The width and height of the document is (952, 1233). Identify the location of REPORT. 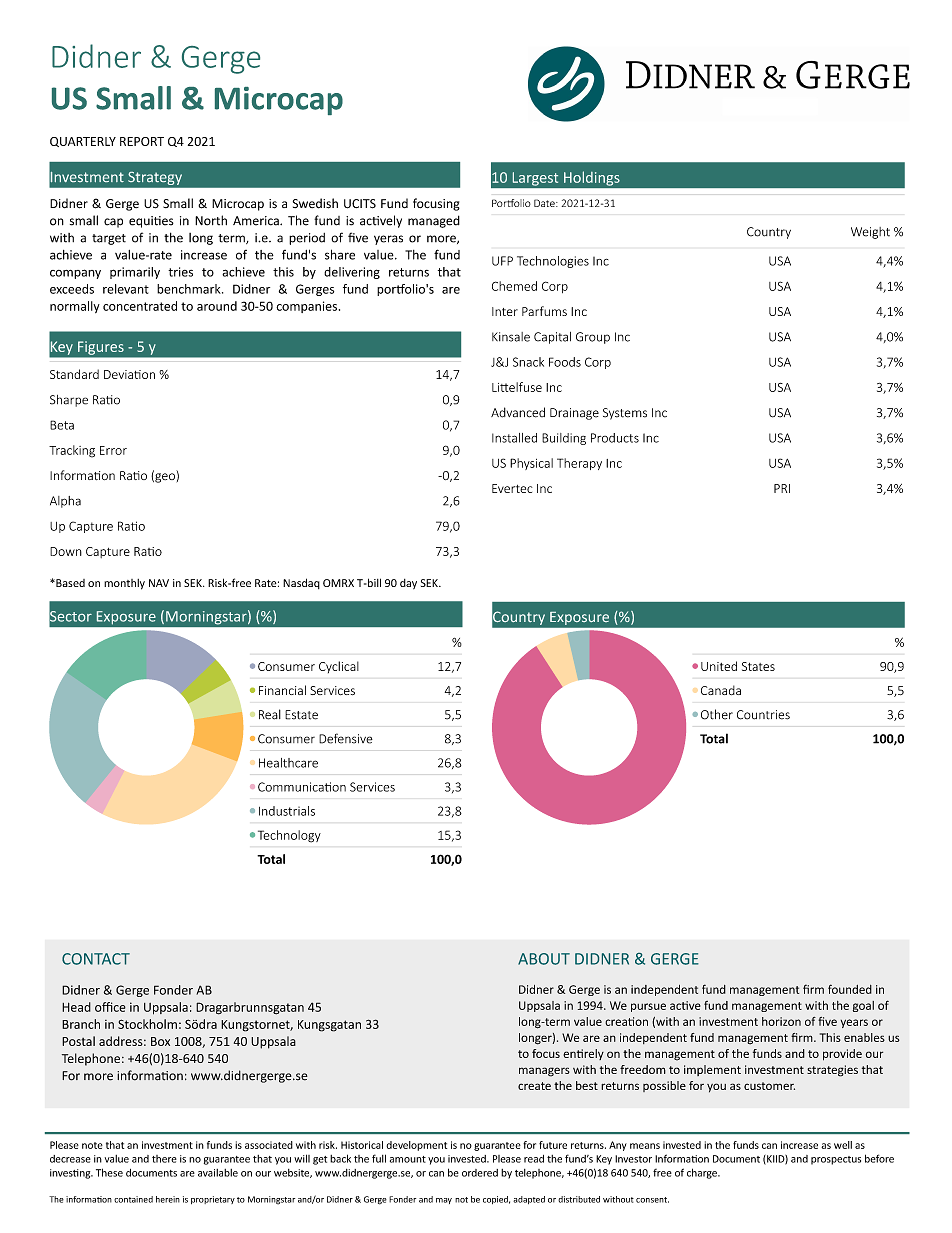
(142, 141).
